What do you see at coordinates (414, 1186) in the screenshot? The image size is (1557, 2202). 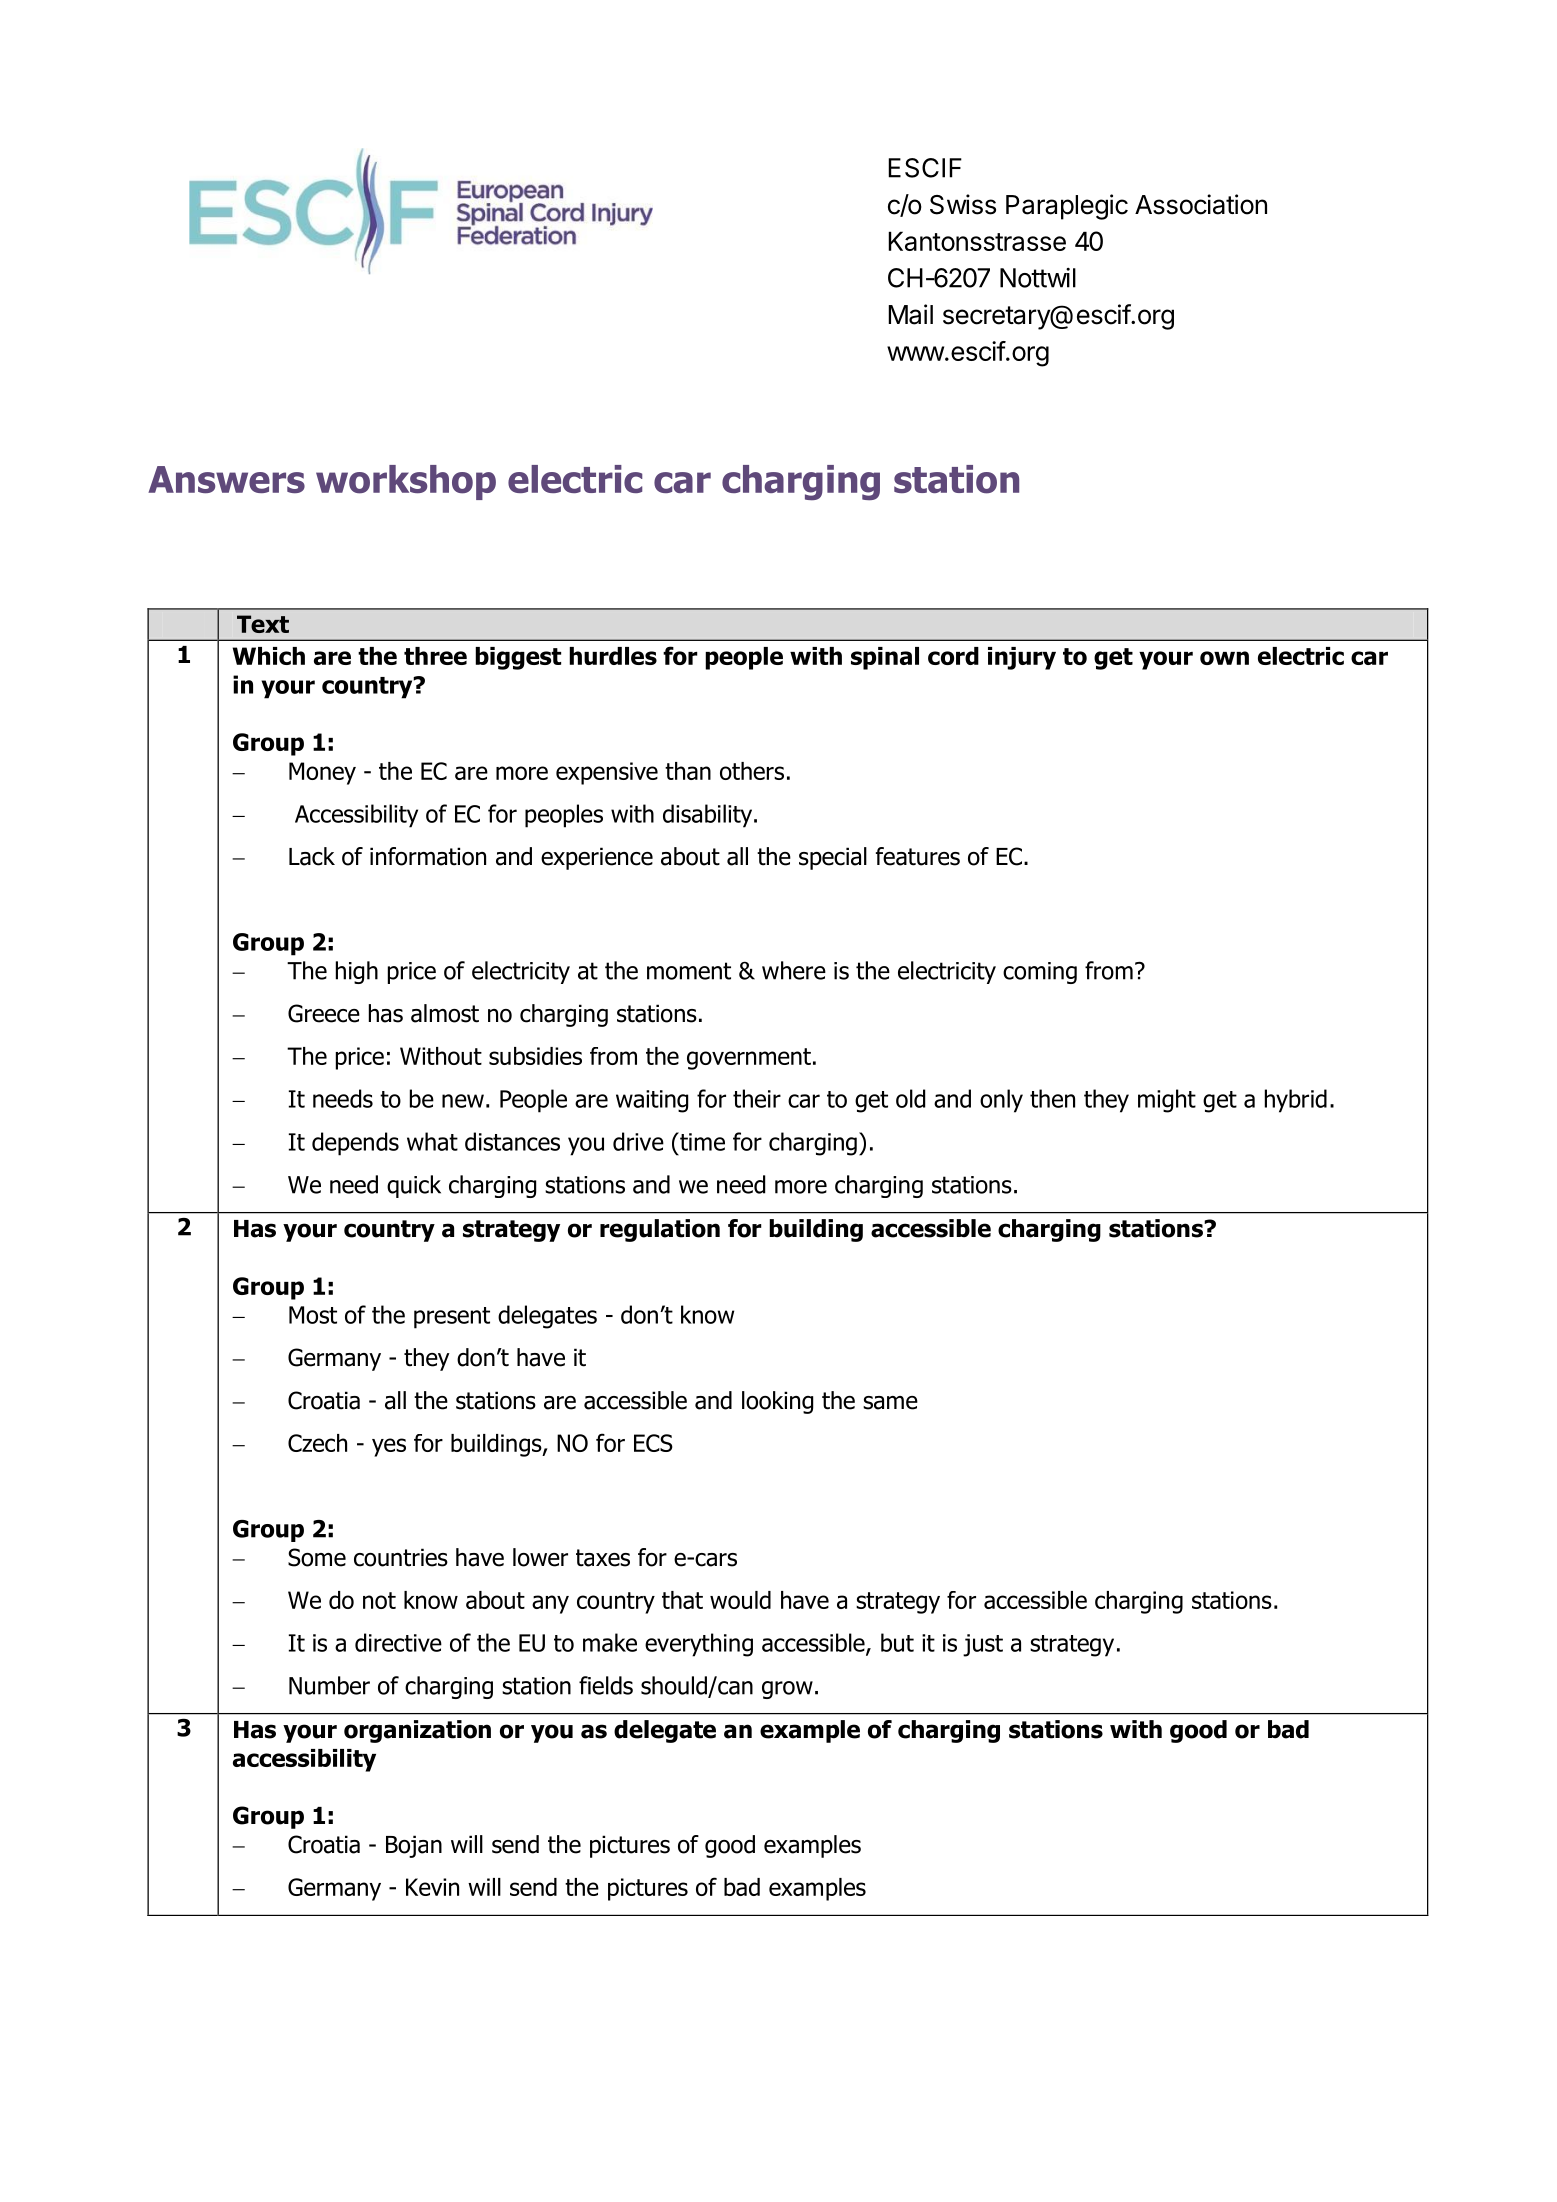 I see `quick` at bounding box center [414, 1186].
